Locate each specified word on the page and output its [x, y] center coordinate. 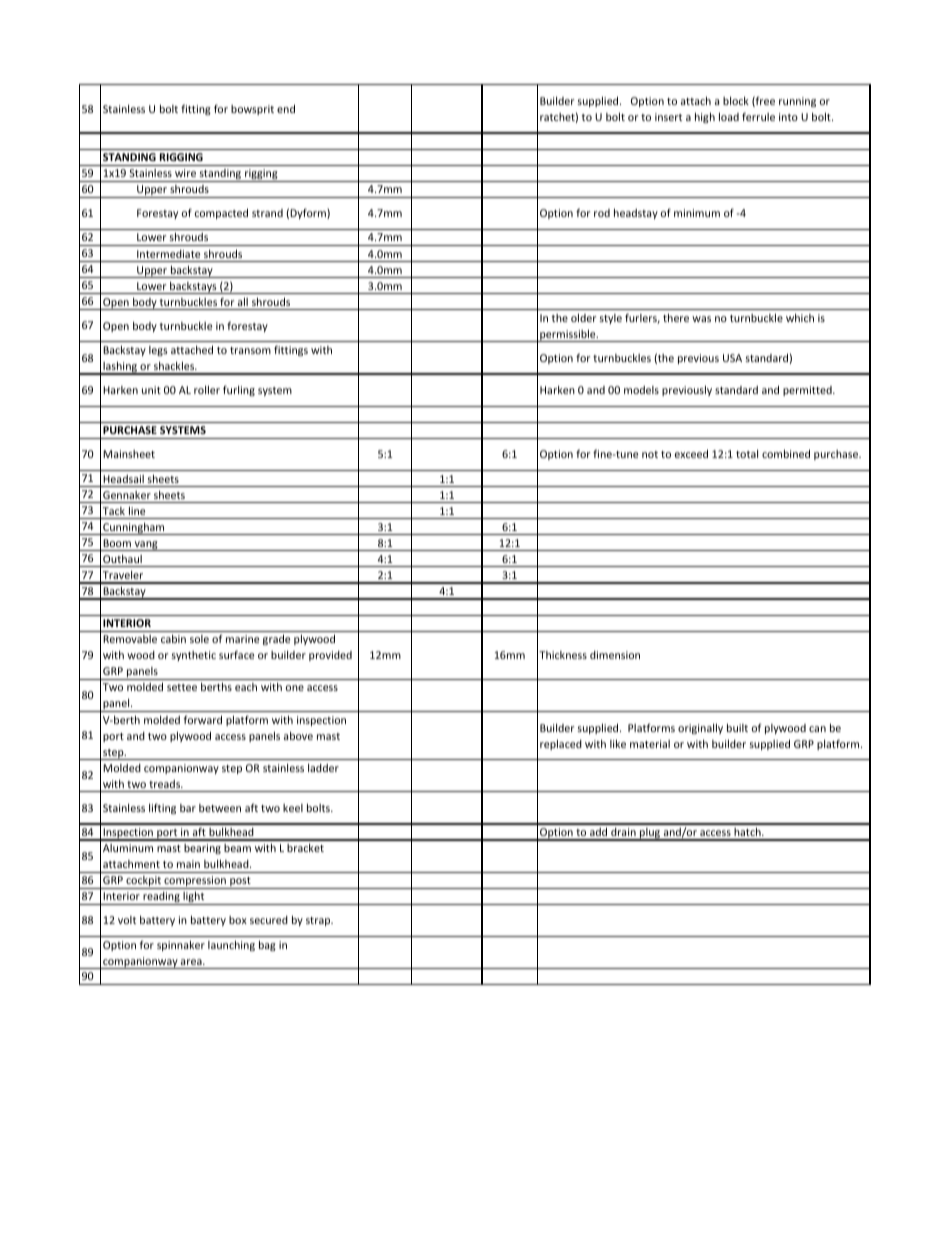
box [238, 920]
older [583, 317]
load [729, 116]
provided [330, 656]
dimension [615, 655]
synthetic [194, 656]
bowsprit [252, 110]
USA [732, 358]
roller [207, 389]
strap [319, 921]
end [286, 108]
